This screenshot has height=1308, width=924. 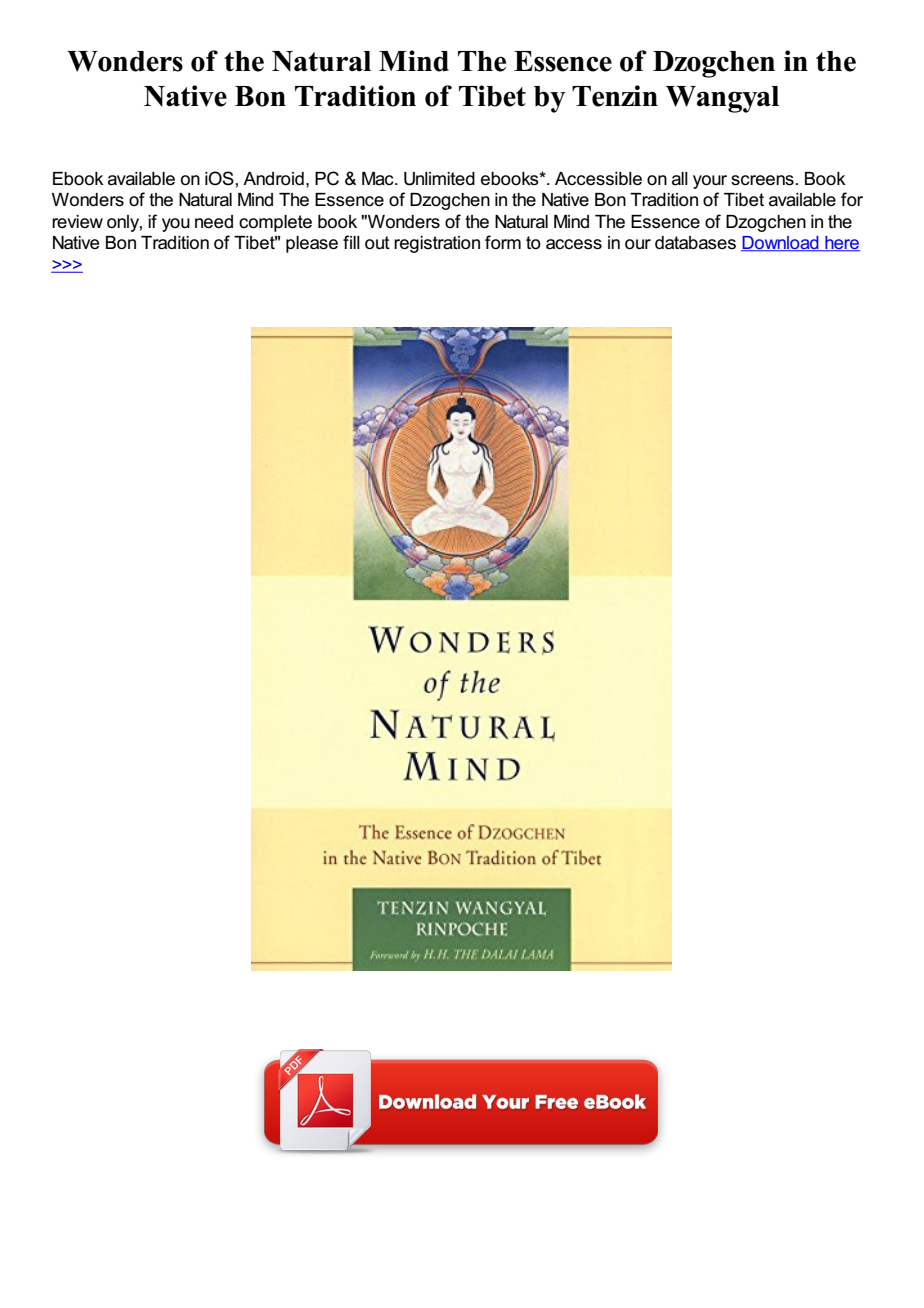 What do you see at coordinates (762, 180) in the screenshot?
I see `screens` at bounding box center [762, 180].
